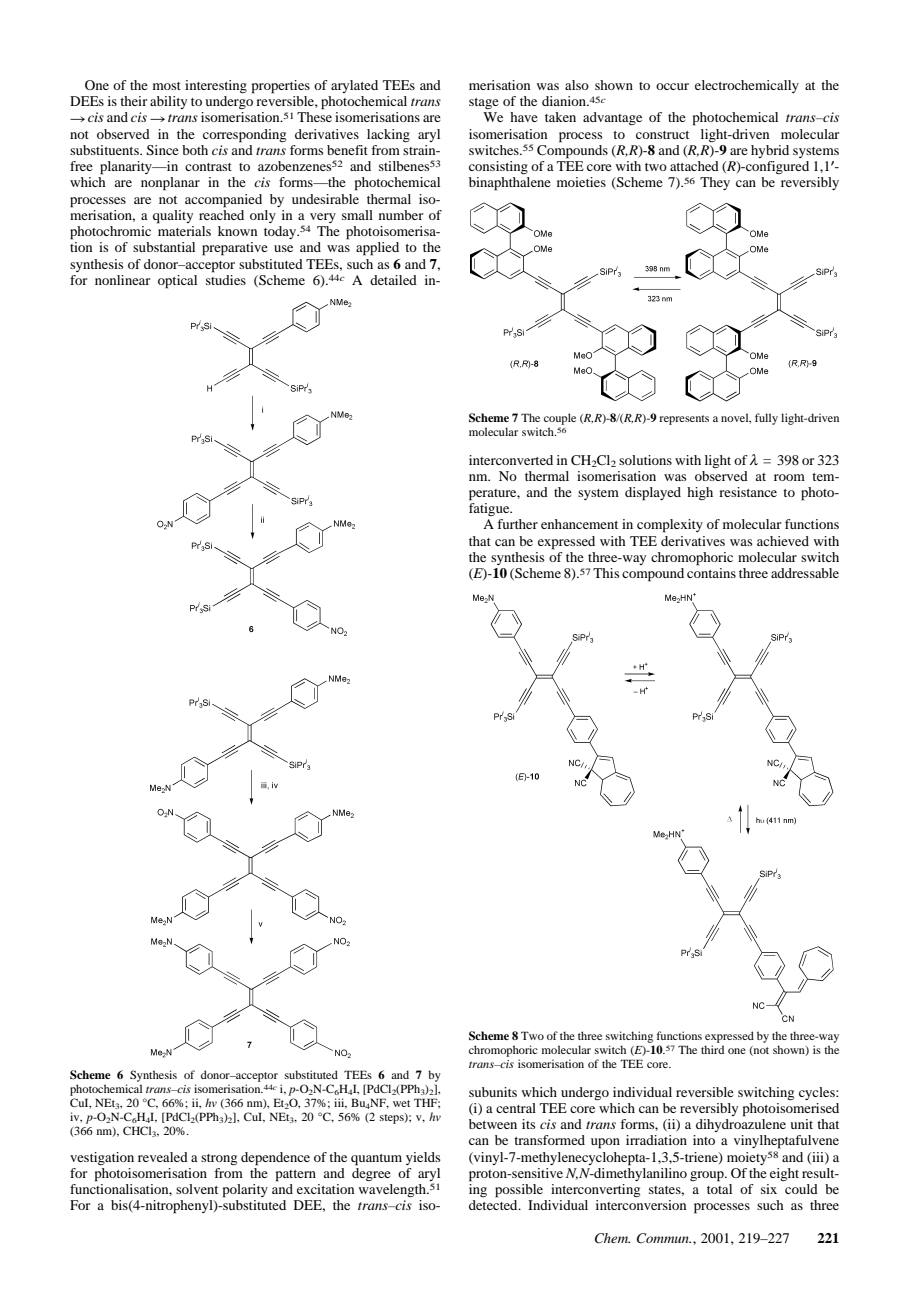  I want to click on construct, so click(662, 135).
